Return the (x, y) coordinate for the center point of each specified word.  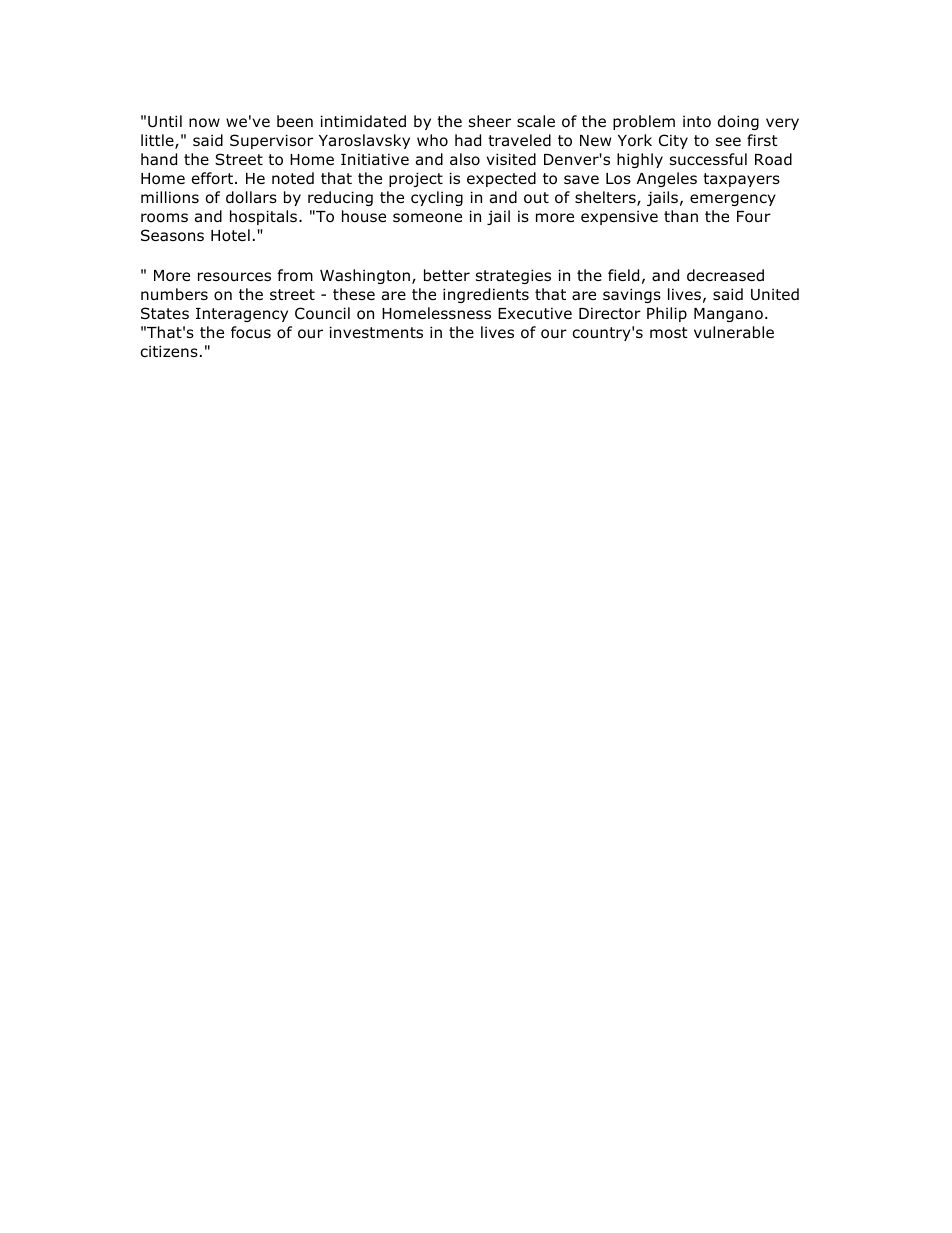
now (204, 123)
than (681, 216)
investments (376, 332)
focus (251, 332)
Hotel (230, 235)
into (697, 121)
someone (427, 218)
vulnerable (734, 332)
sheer (490, 121)
